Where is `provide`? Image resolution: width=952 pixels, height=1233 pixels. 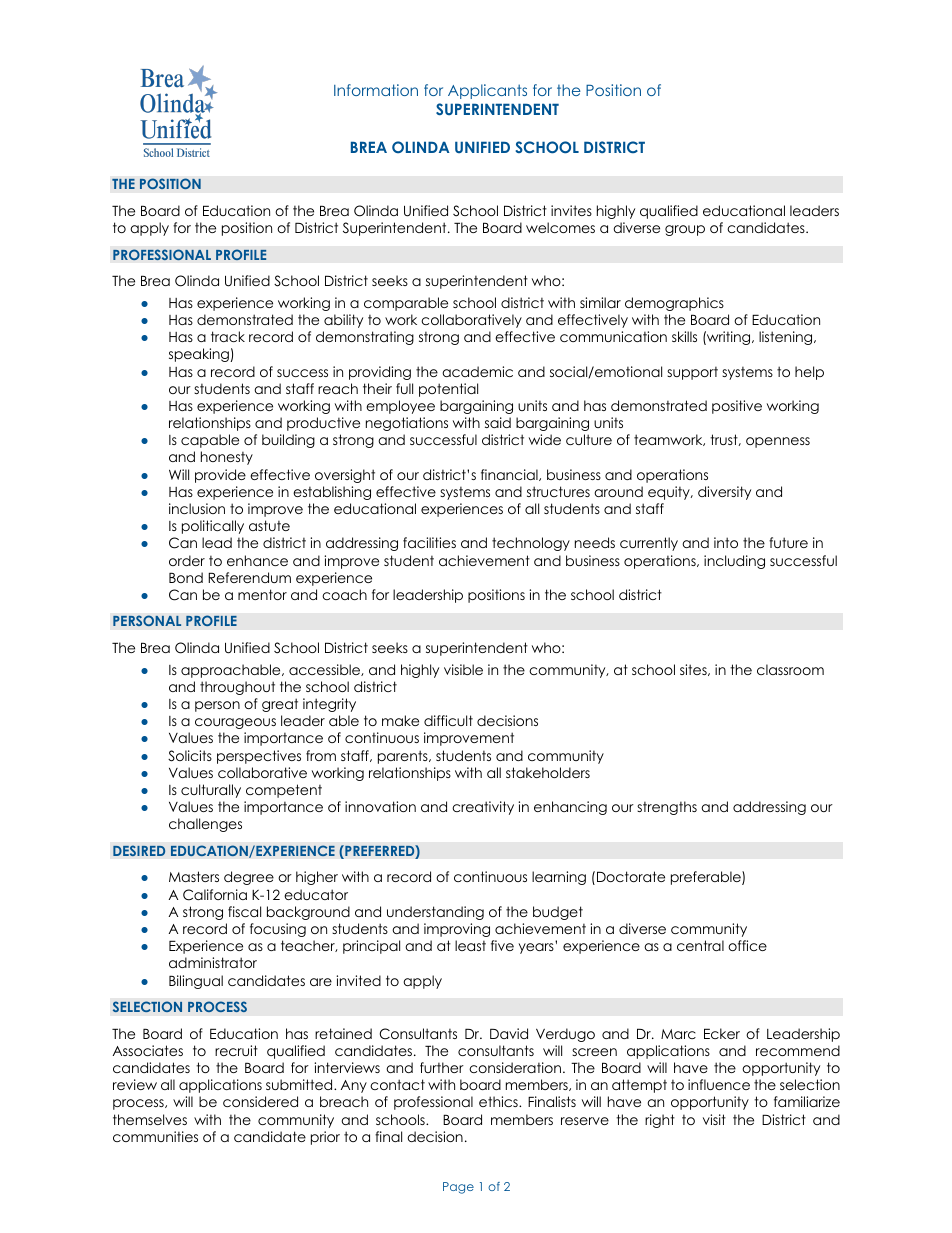
provide is located at coordinates (220, 476).
